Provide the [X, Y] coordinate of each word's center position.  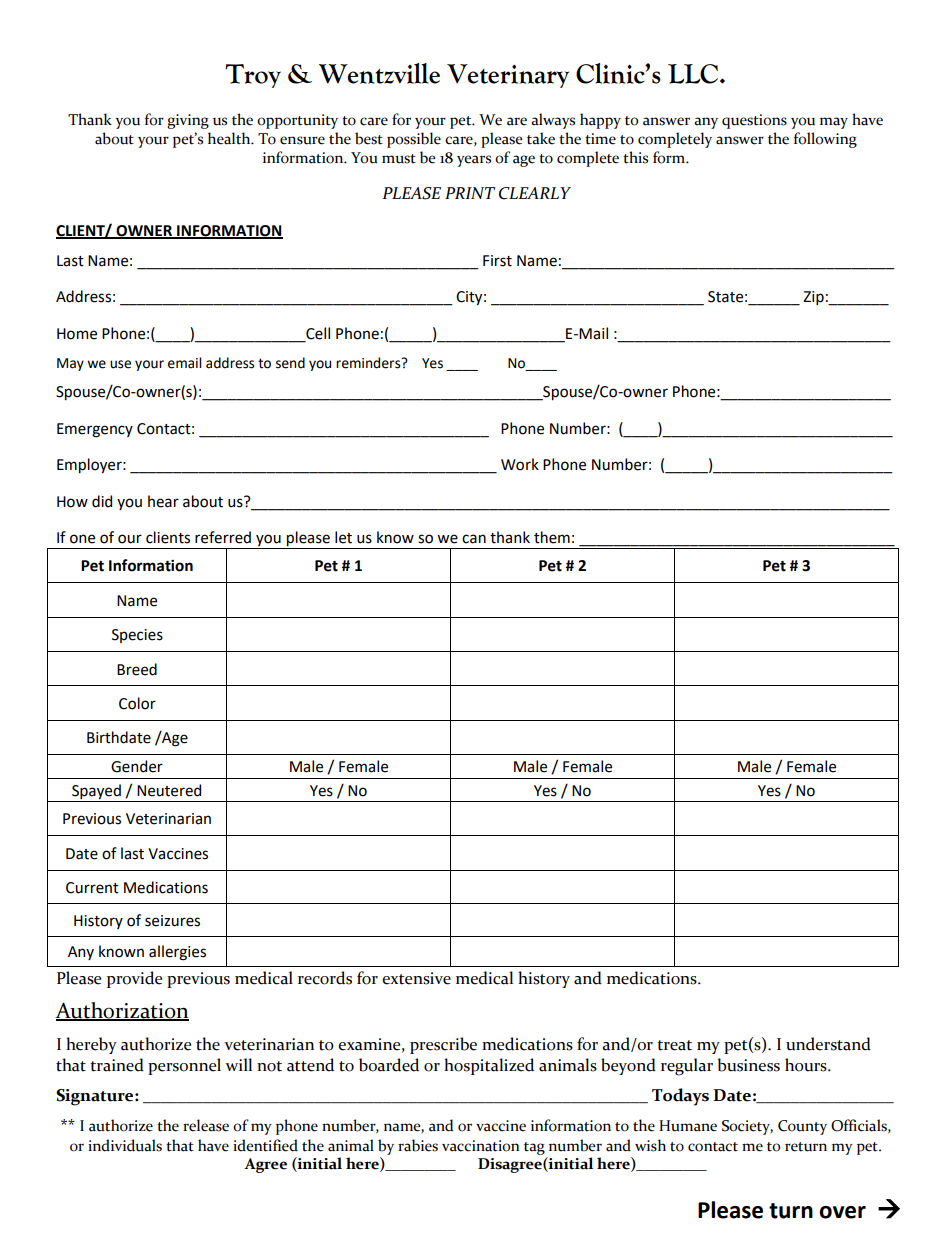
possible [414, 140]
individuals [125, 1145]
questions [754, 121]
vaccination [481, 1146]
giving [188, 121]
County [802, 1127]
